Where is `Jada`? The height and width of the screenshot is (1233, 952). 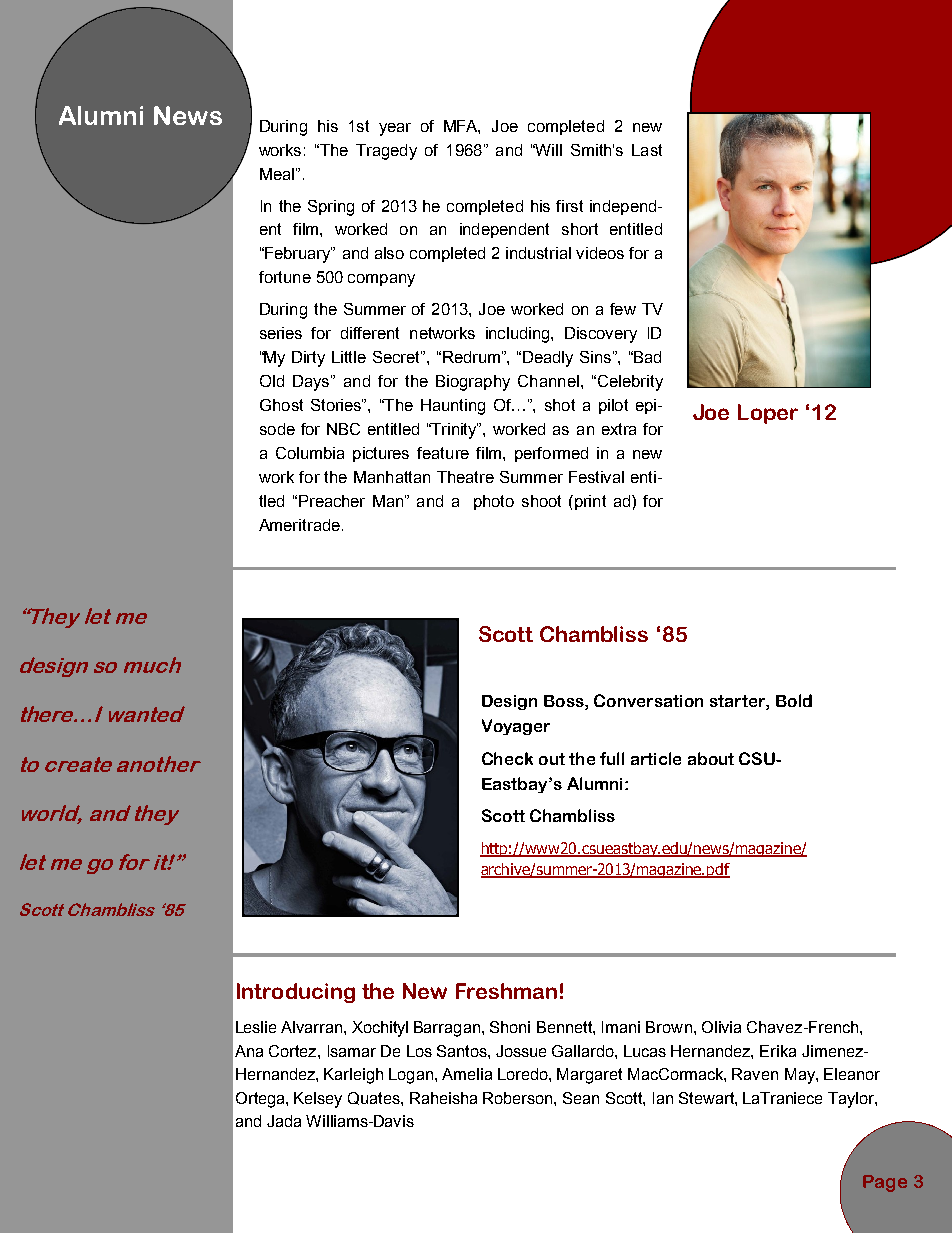 Jada is located at coordinates (284, 1121).
